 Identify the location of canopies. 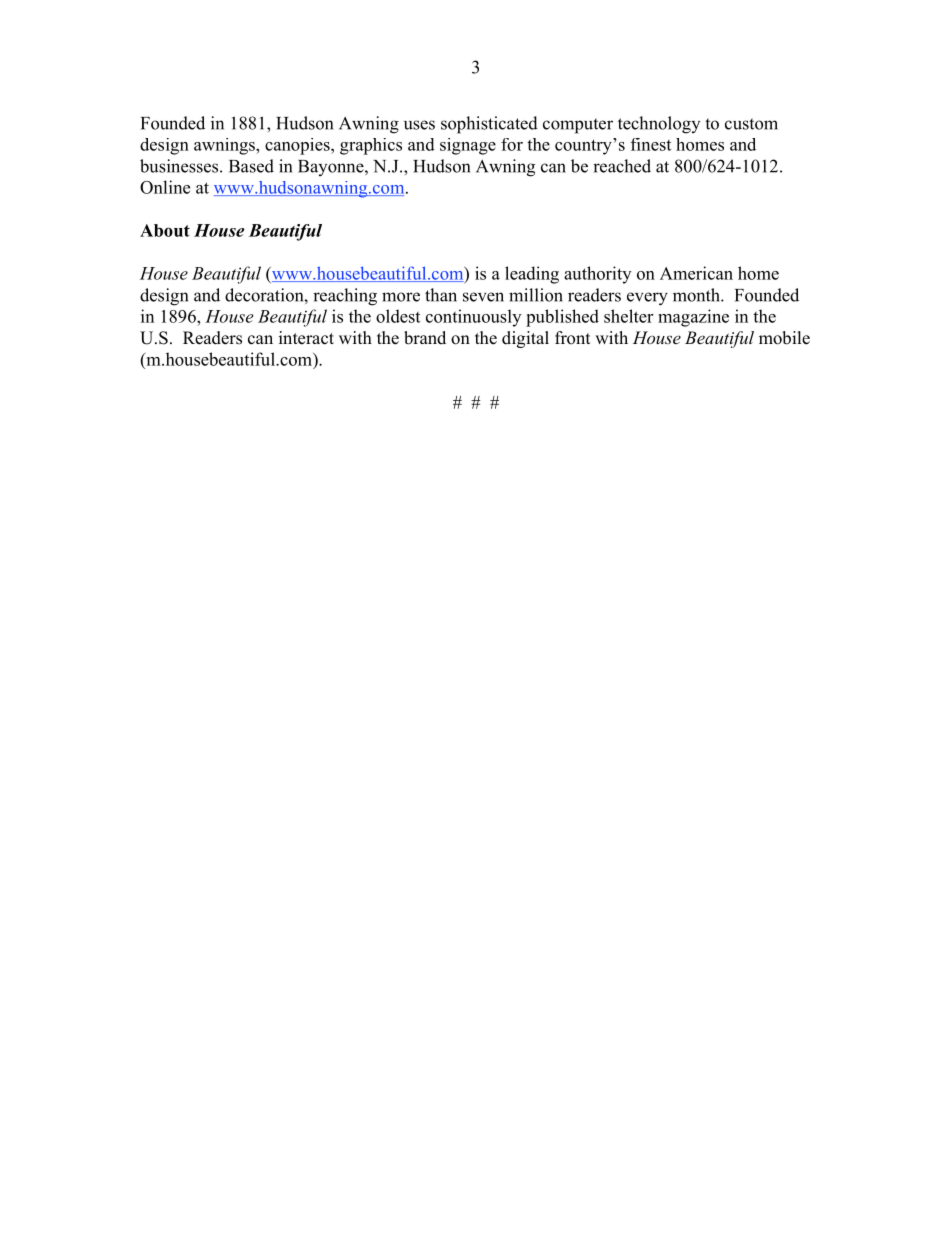
(298, 146).
